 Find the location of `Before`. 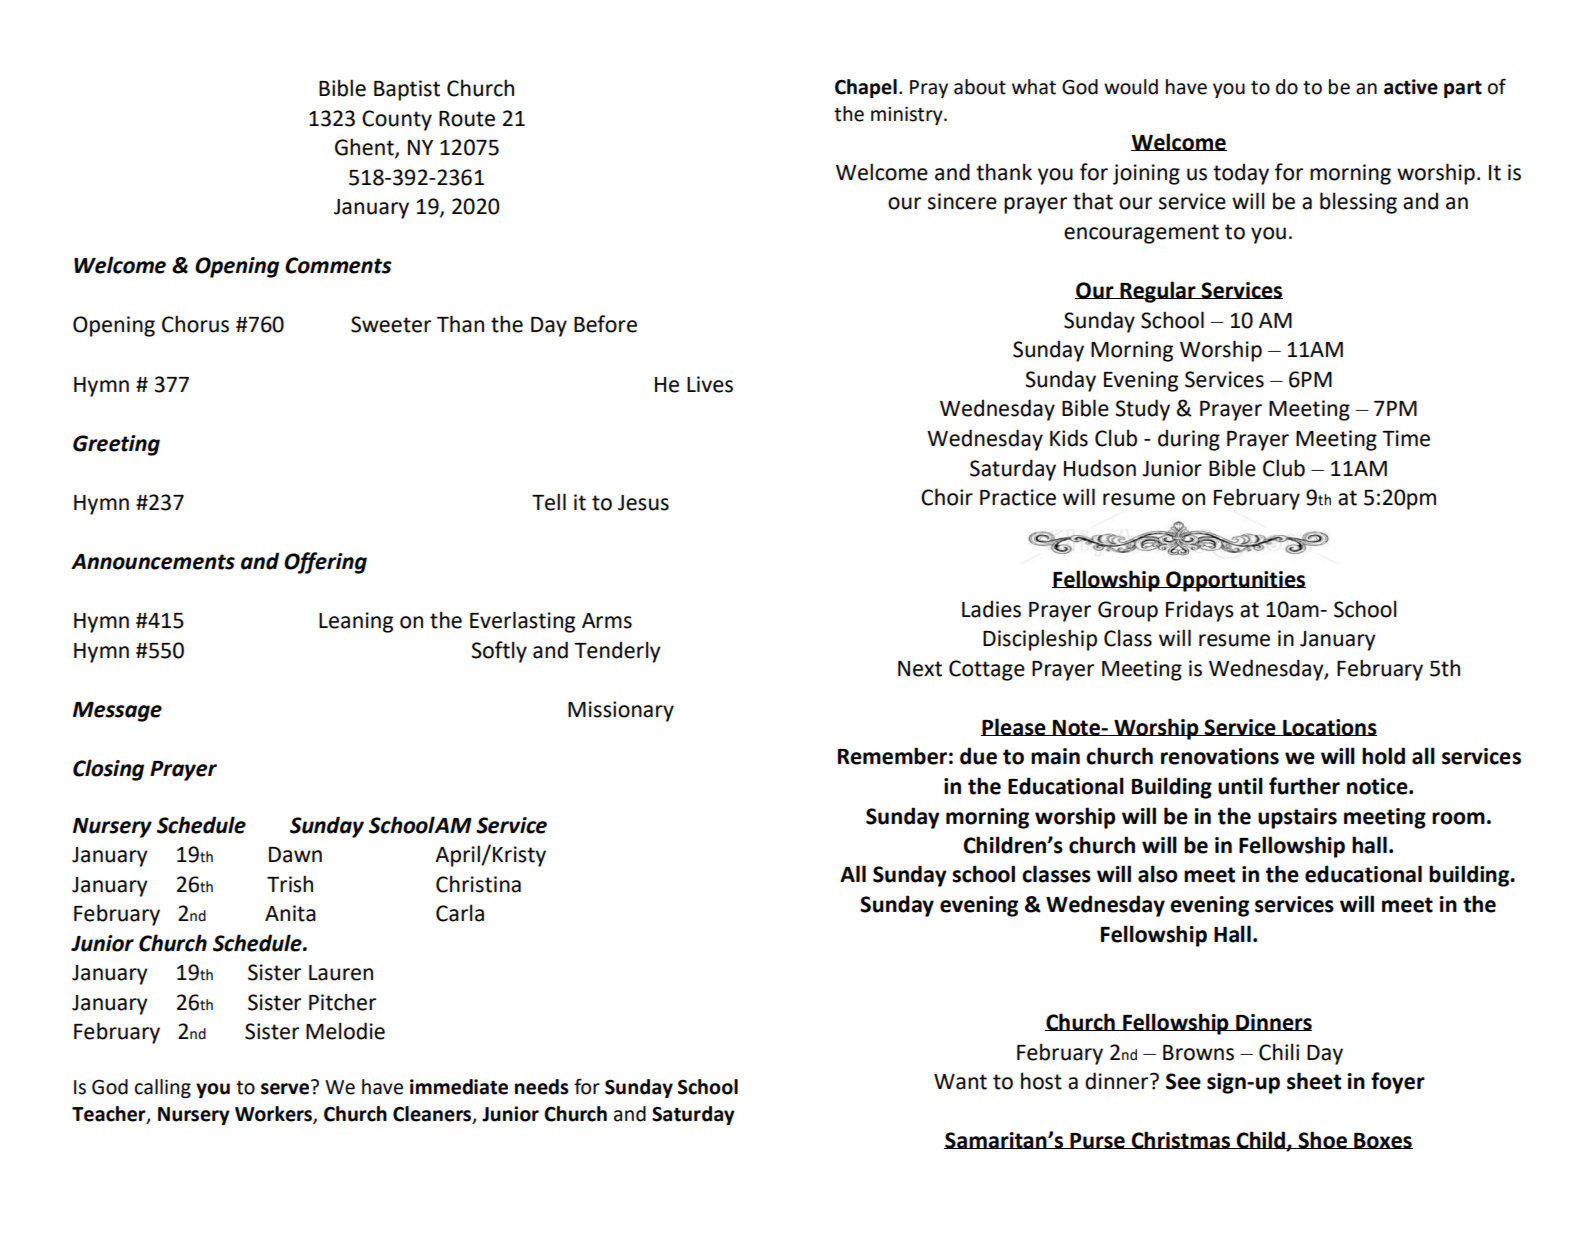

Before is located at coordinates (605, 324).
